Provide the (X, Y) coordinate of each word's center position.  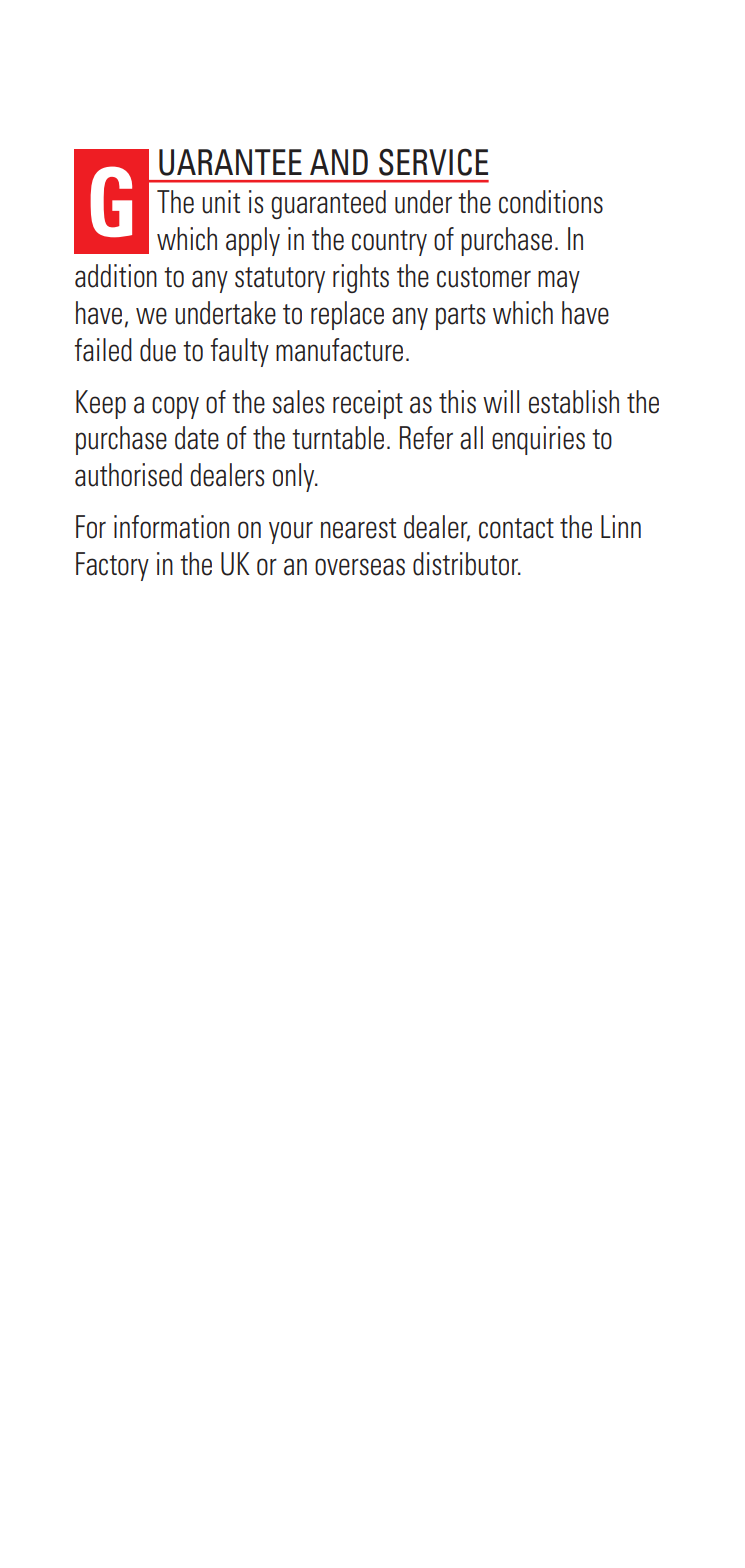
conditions (551, 202)
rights (361, 278)
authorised (128, 475)
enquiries (538, 440)
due (158, 350)
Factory (112, 566)
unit (221, 202)
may (559, 281)
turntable (338, 438)
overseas (360, 567)
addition (116, 276)
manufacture (339, 350)
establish (574, 402)
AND (339, 162)
